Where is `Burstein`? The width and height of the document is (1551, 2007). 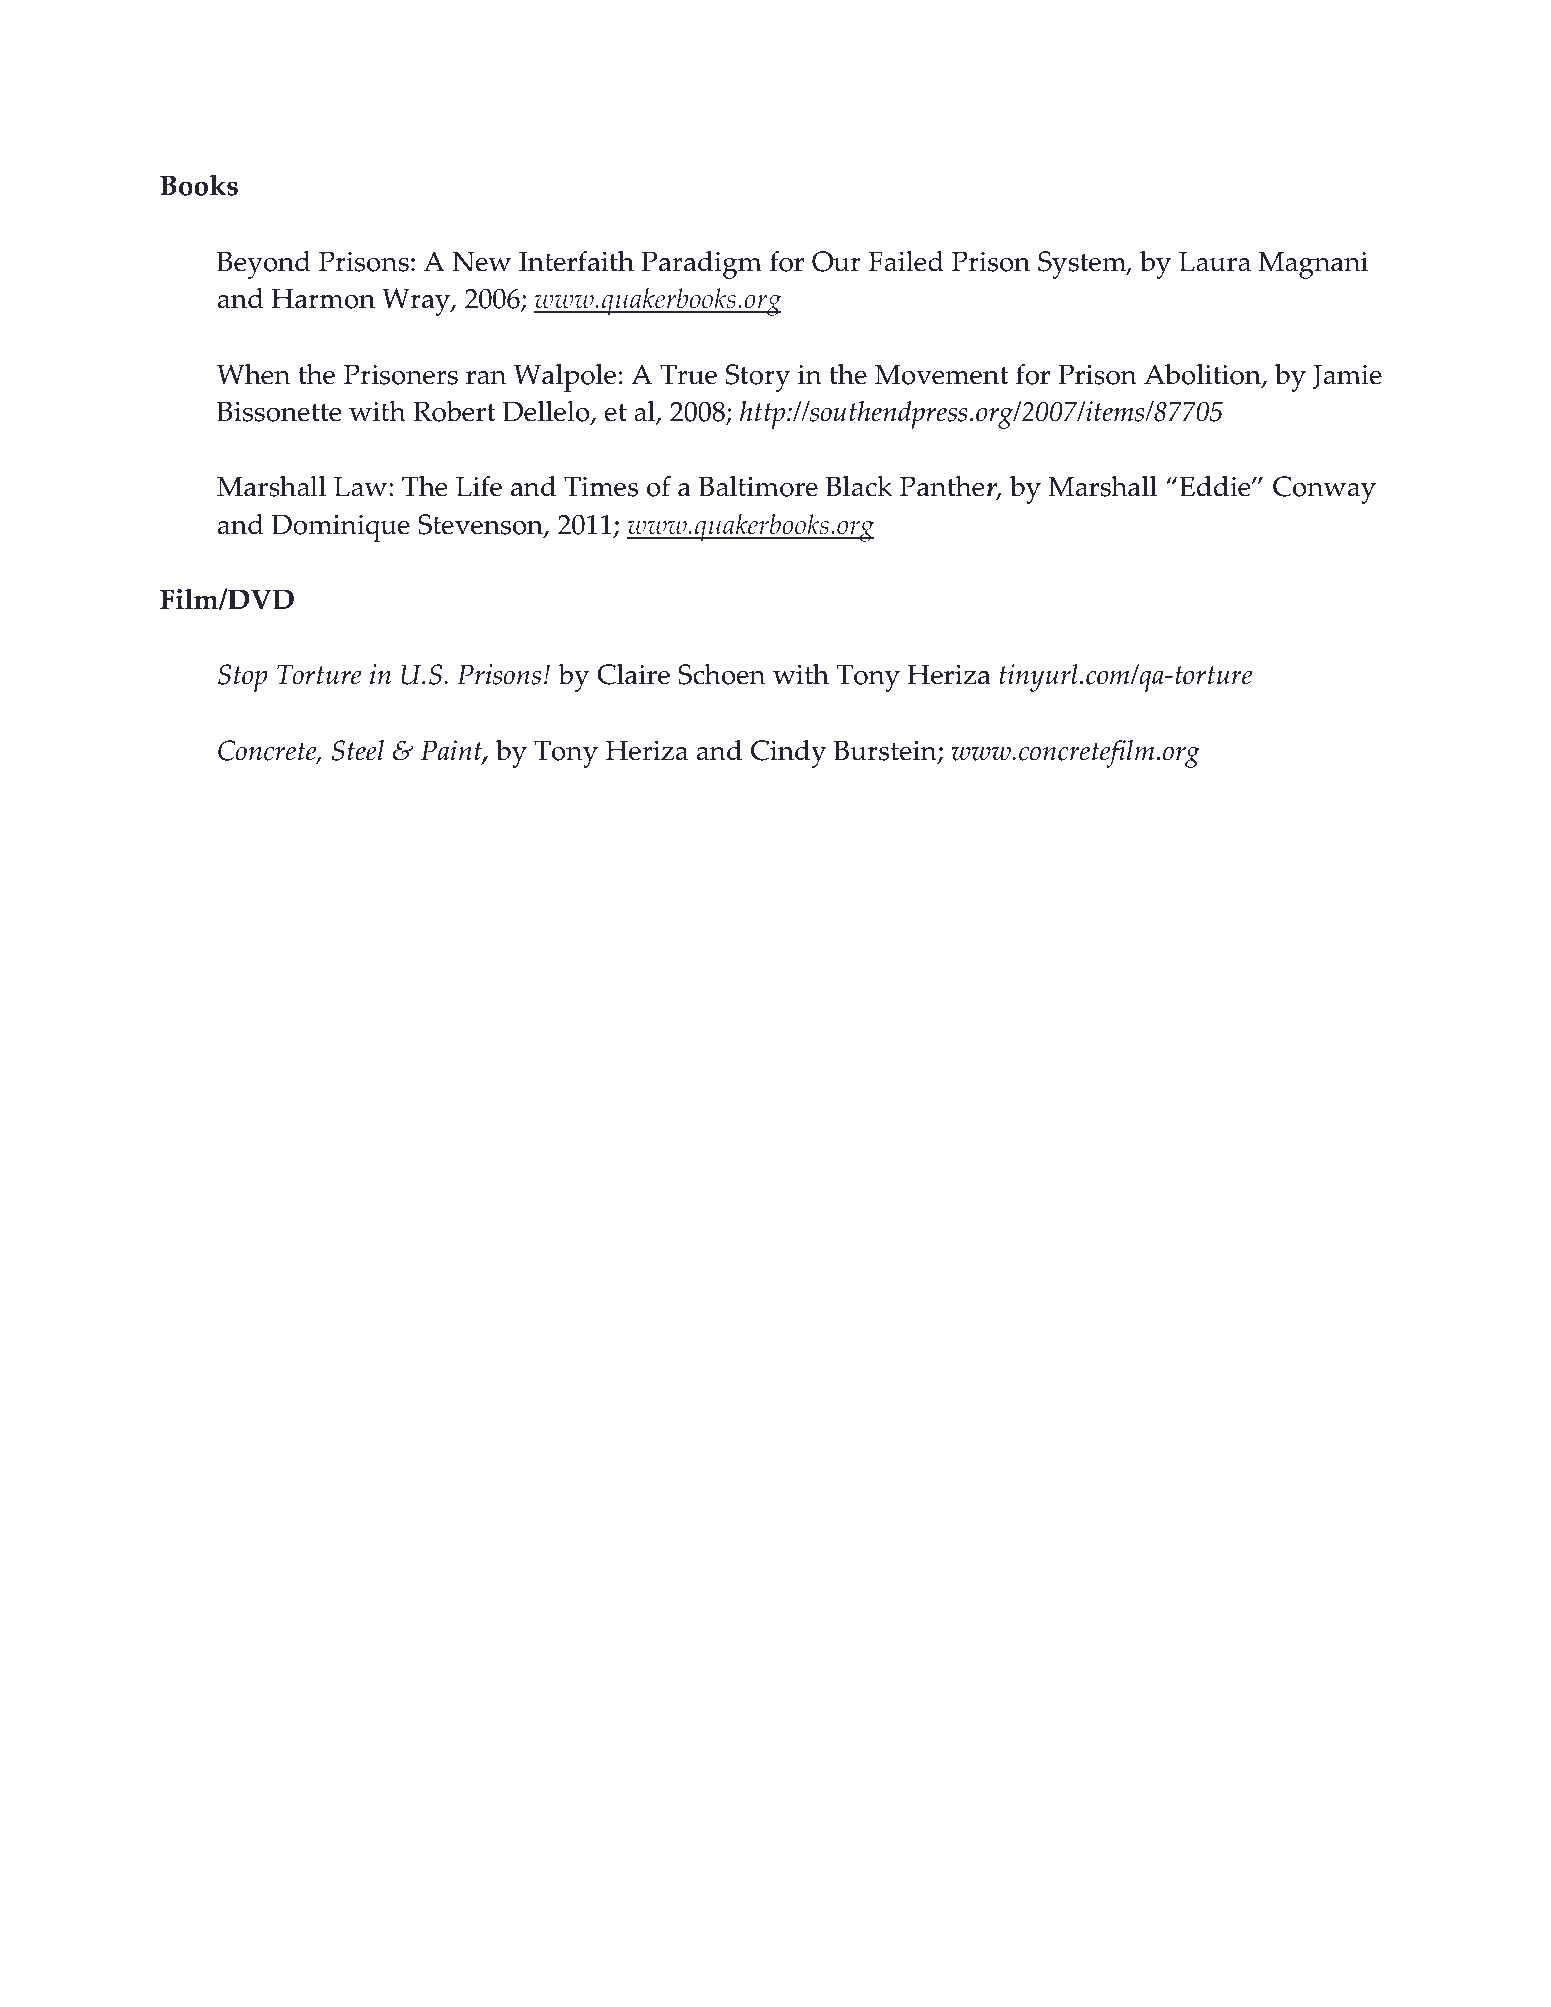 Burstein is located at coordinates (886, 751).
